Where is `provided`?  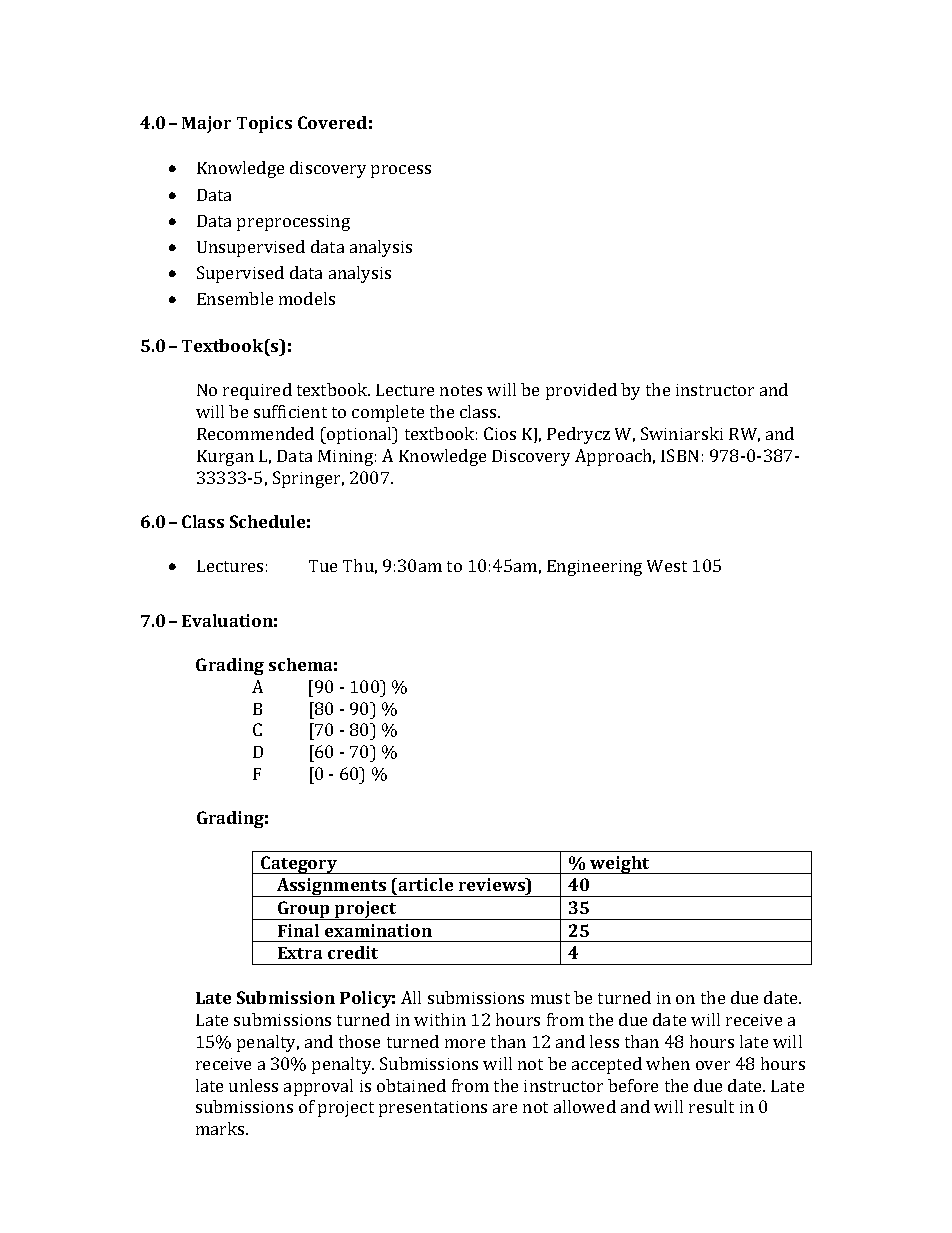
provided is located at coordinates (581, 391).
